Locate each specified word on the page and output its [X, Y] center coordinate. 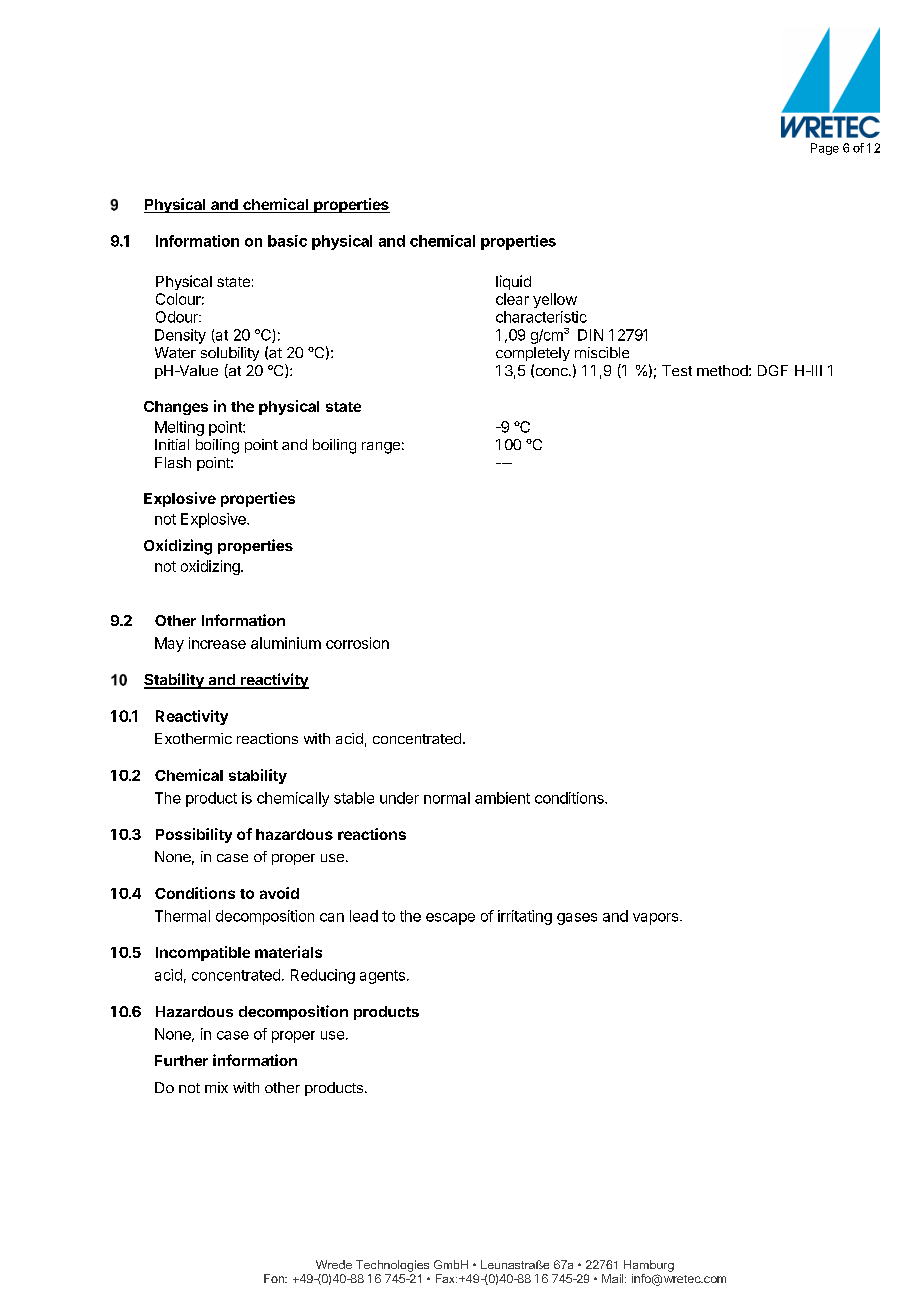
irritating [525, 917]
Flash [173, 462]
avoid [279, 893]
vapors [657, 919]
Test [677, 370]
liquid [513, 282]
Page [825, 149]
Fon [275, 1278]
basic [287, 241]
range [381, 448]
